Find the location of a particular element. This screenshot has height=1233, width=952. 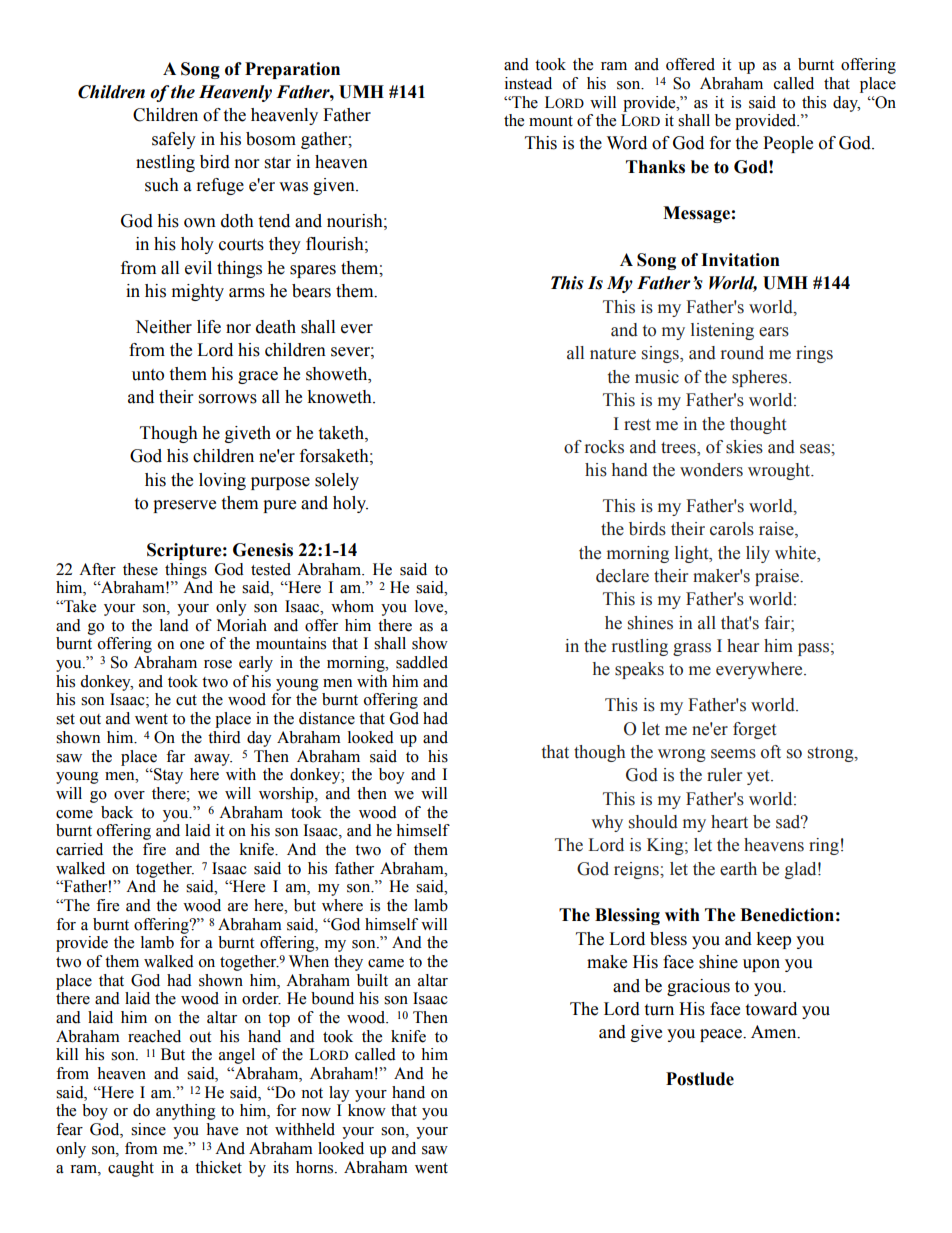

instead is located at coordinates (528, 83).
